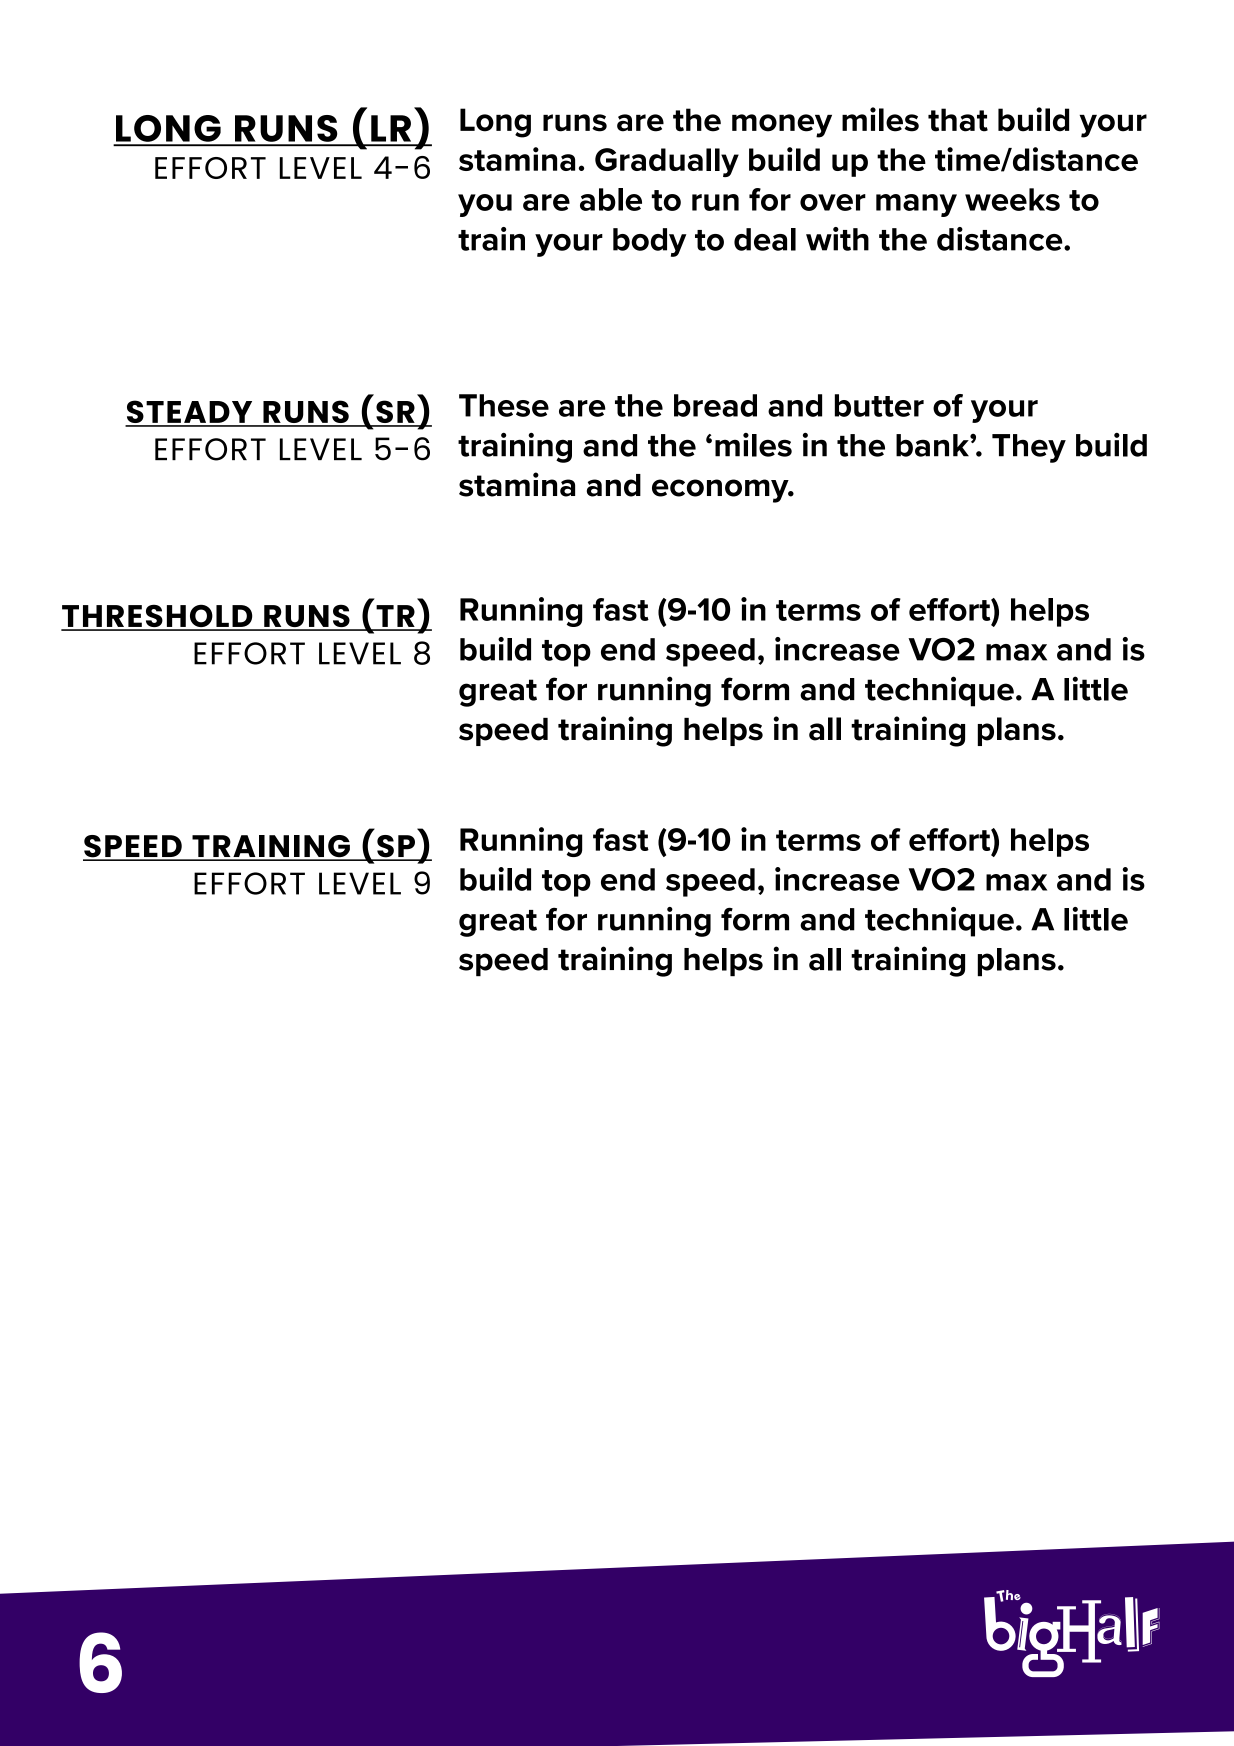  I want to click on able, so click(611, 199).
